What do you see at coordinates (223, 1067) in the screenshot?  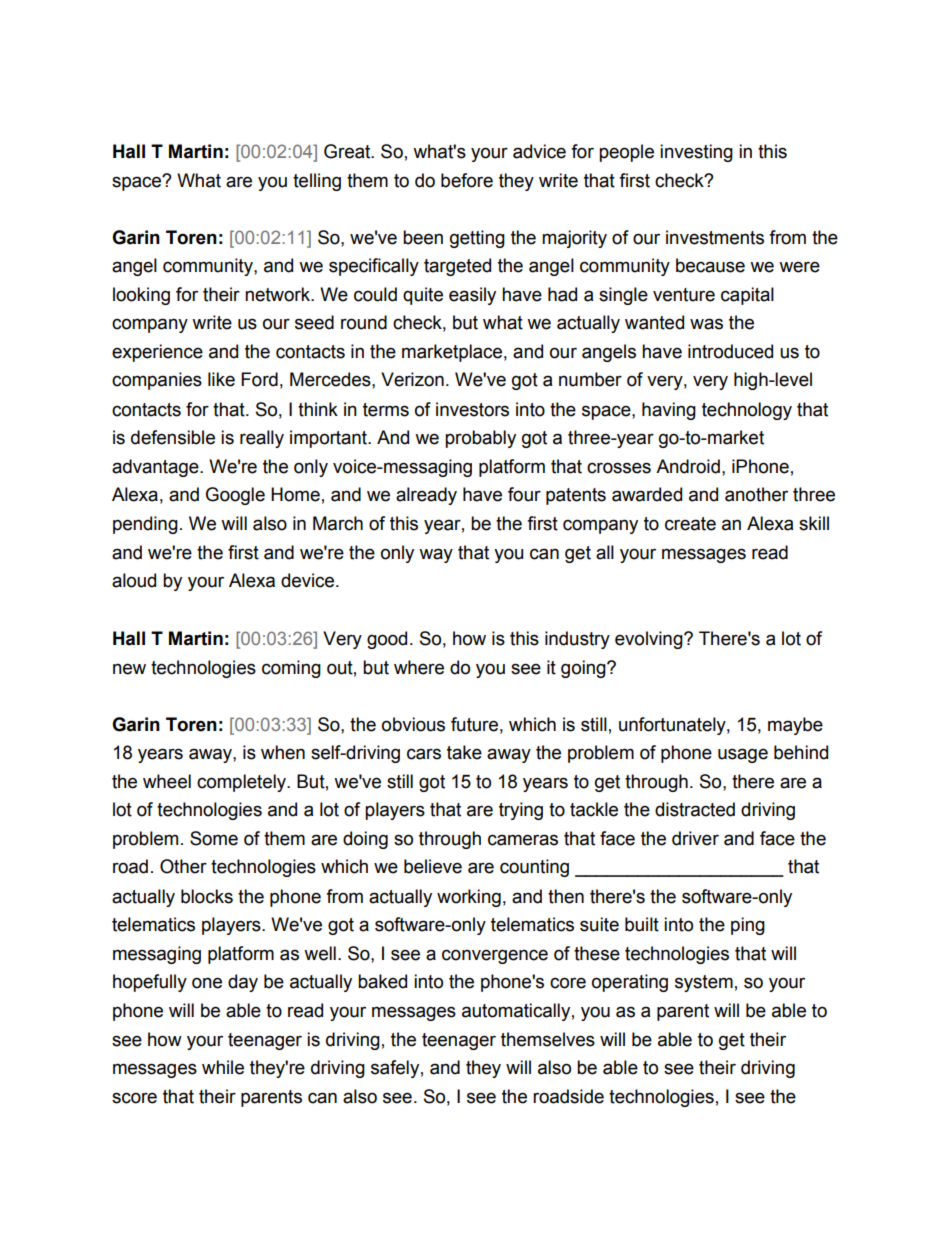 I see `while` at bounding box center [223, 1067].
